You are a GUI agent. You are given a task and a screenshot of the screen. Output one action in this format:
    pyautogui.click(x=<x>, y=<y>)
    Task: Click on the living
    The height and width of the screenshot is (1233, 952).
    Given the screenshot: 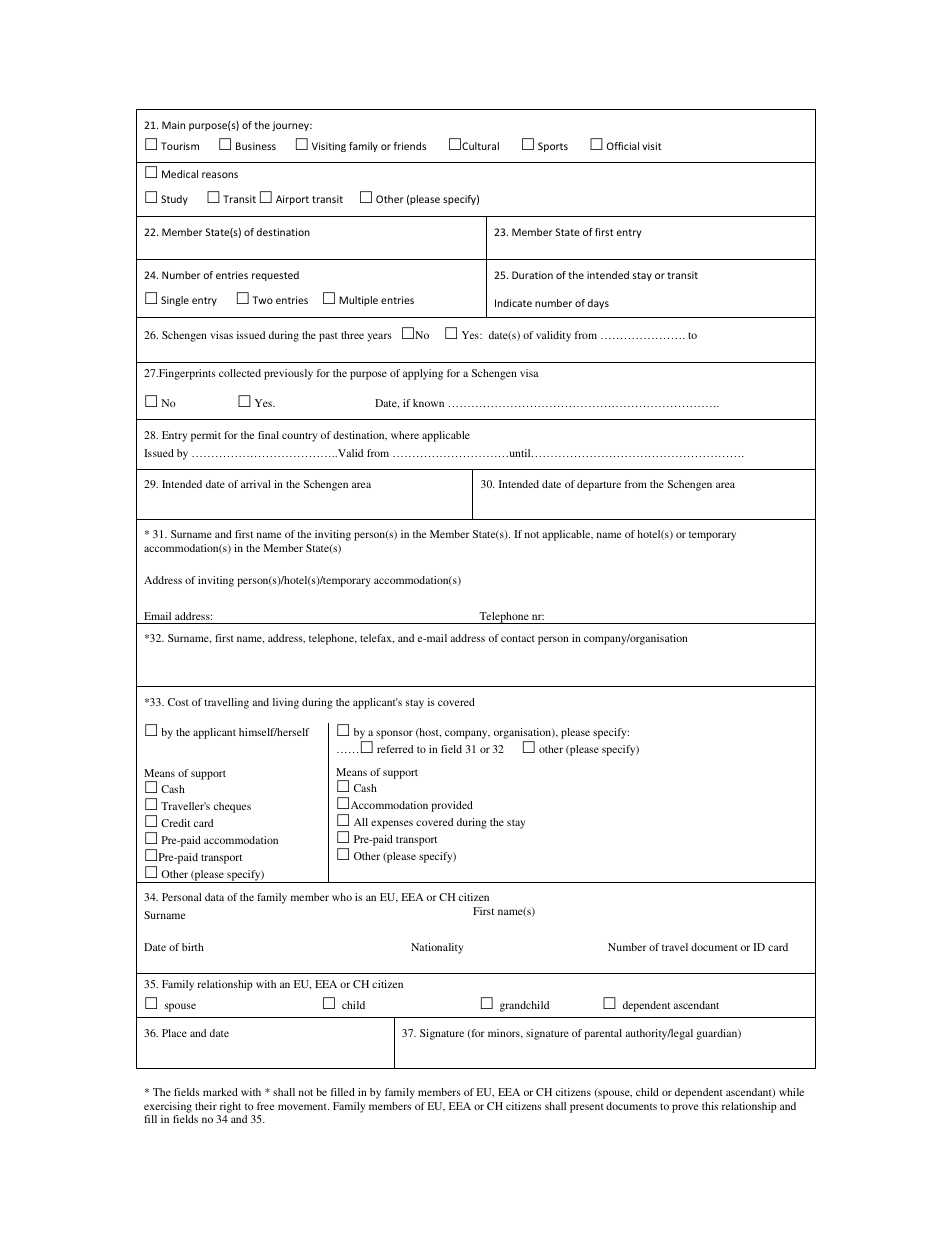 What is the action you would take?
    pyautogui.click(x=286, y=703)
